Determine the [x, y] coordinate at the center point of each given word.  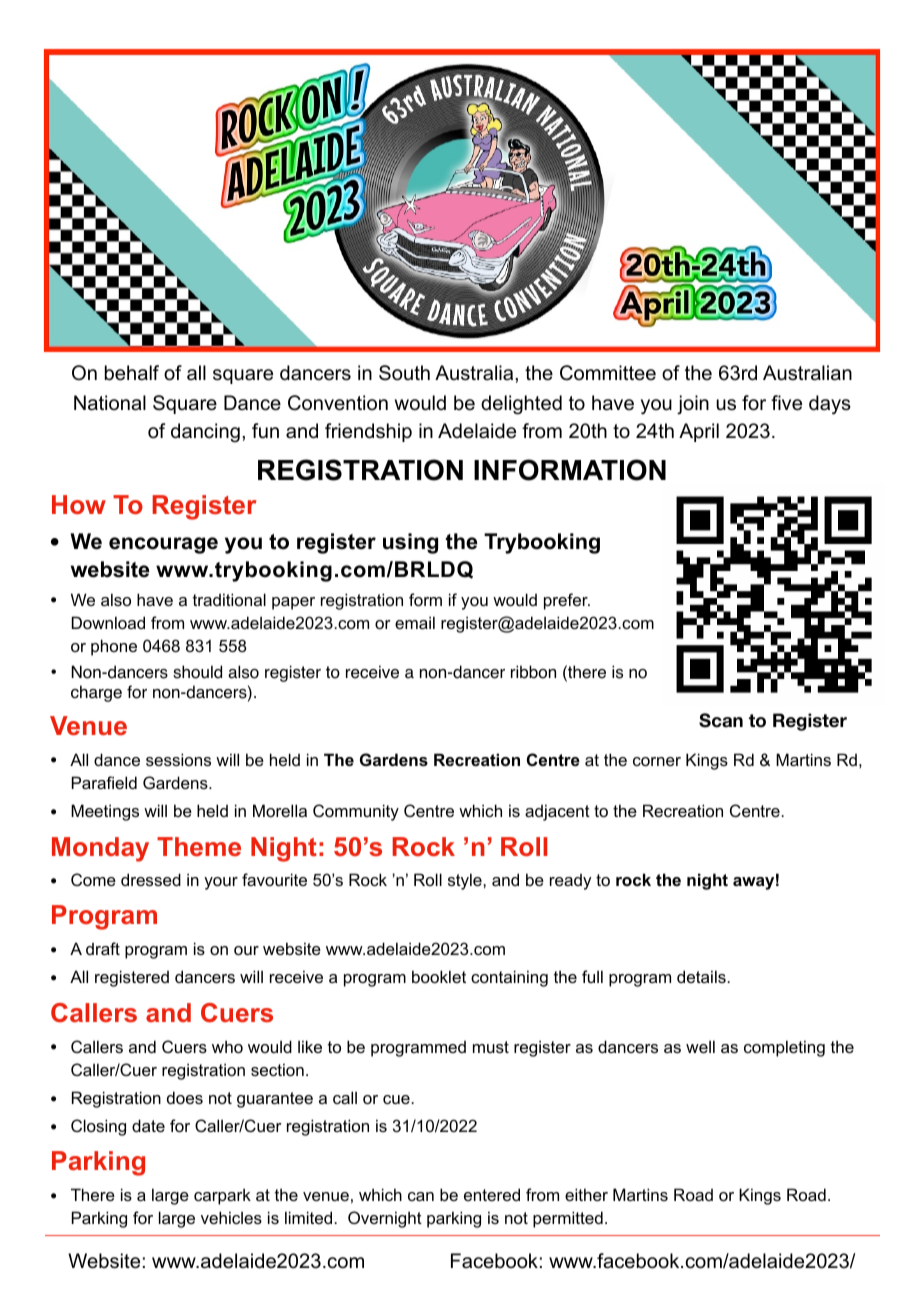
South [404, 373]
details [702, 976]
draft [103, 948]
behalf [132, 373]
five [786, 403]
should [197, 672]
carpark [222, 1196]
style [466, 881]
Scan [721, 720]
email [415, 622]
